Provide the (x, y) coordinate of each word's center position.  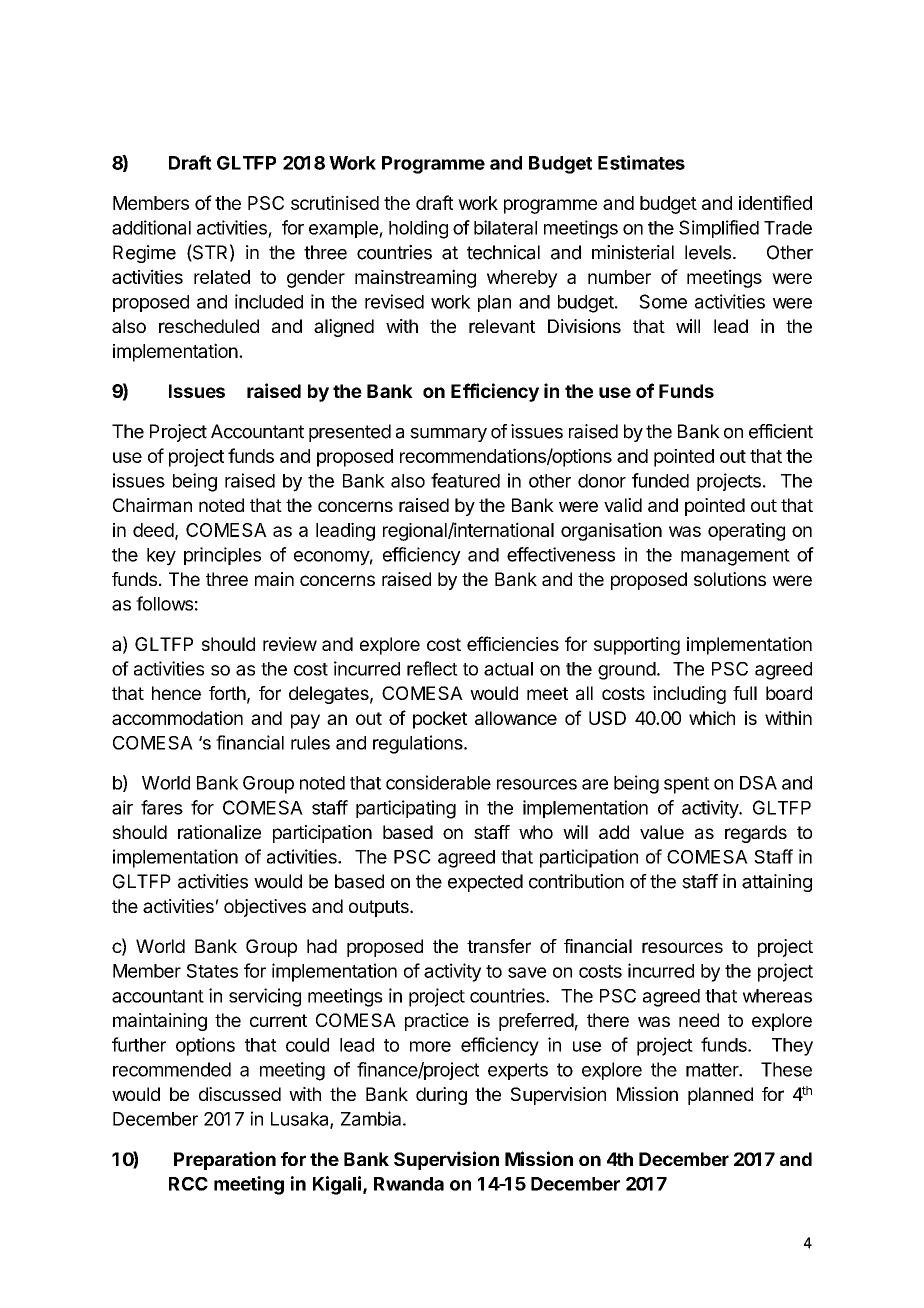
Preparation (225, 1160)
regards (756, 834)
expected (485, 883)
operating (746, 532)
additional (151, 227)
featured (465, 480)
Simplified (719, 229)
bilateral (505, 227)
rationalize (219, 832)
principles (222, 556)
